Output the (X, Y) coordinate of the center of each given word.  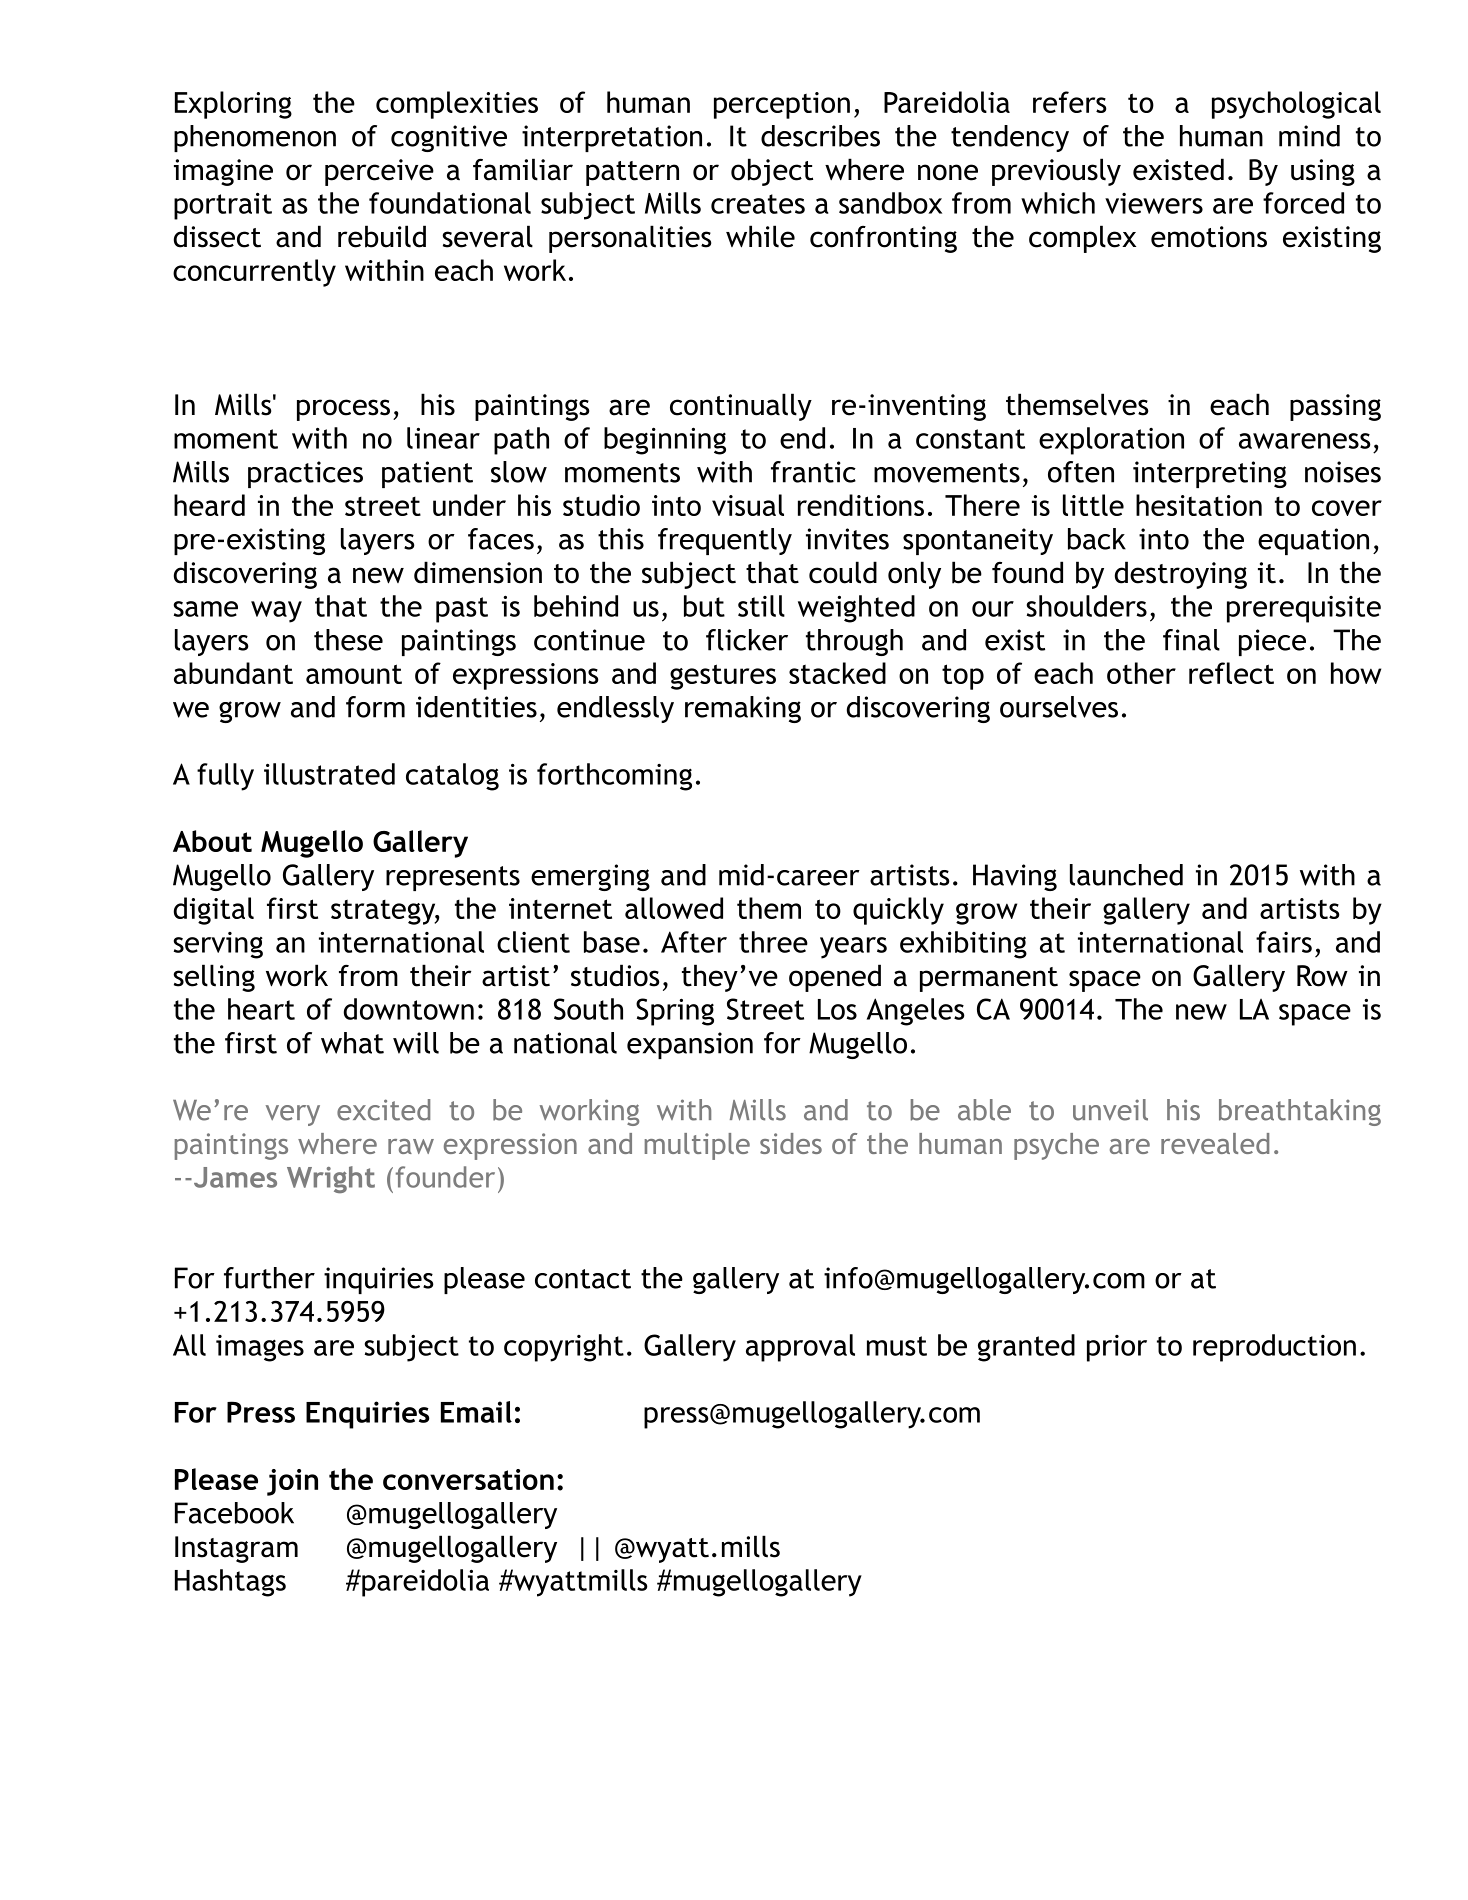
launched (1126, 875)
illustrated (329, 774)
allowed (674, 908)
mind (1309, 136)
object (772, 172)
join (292, 1482)
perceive (379, 172)
